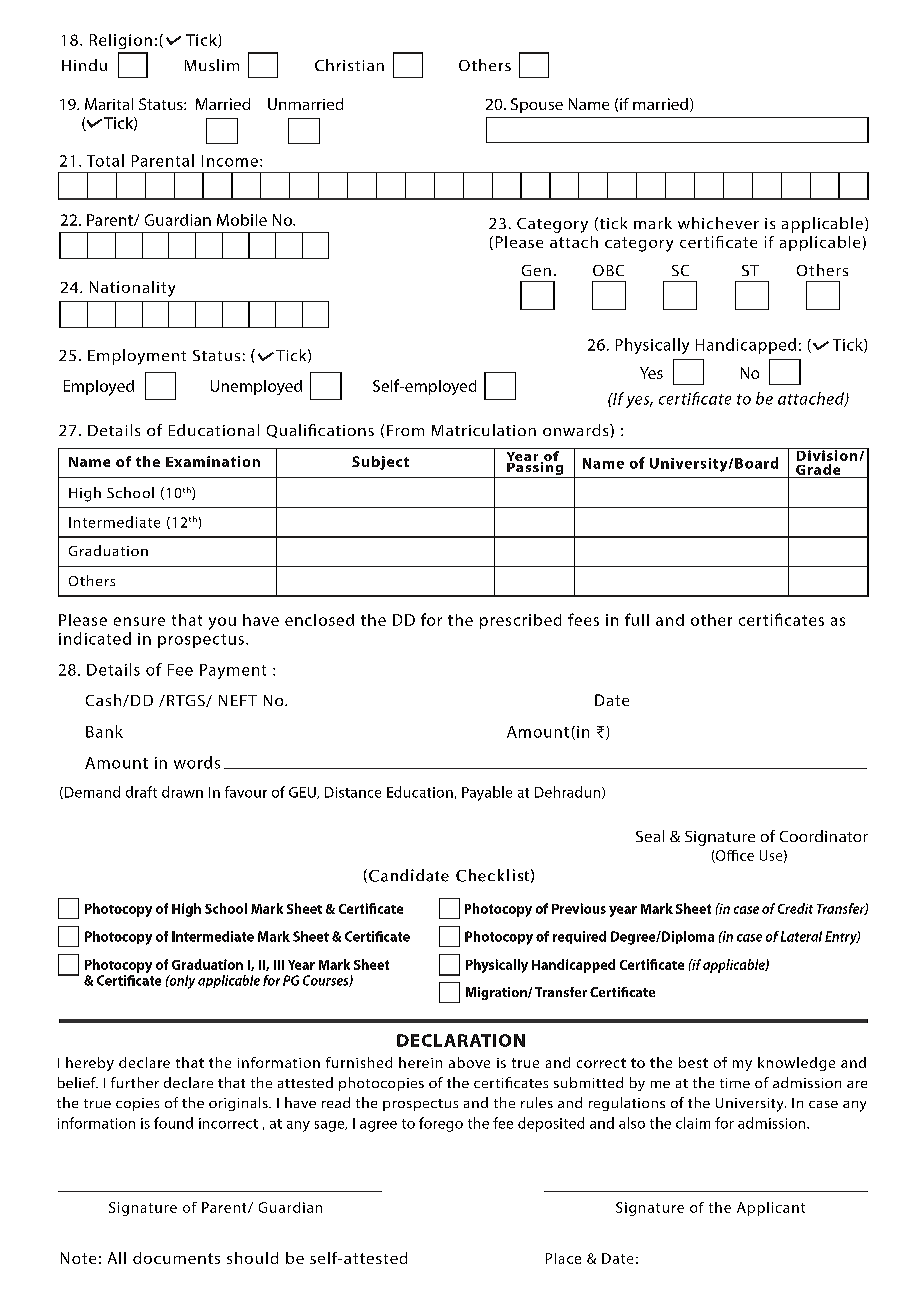 The height and width of the screenshot is (1308, 924). What do you see at coordinates (563, 1258) in the screenshot?
I see `Place` at bounding box center [563, 1258].
